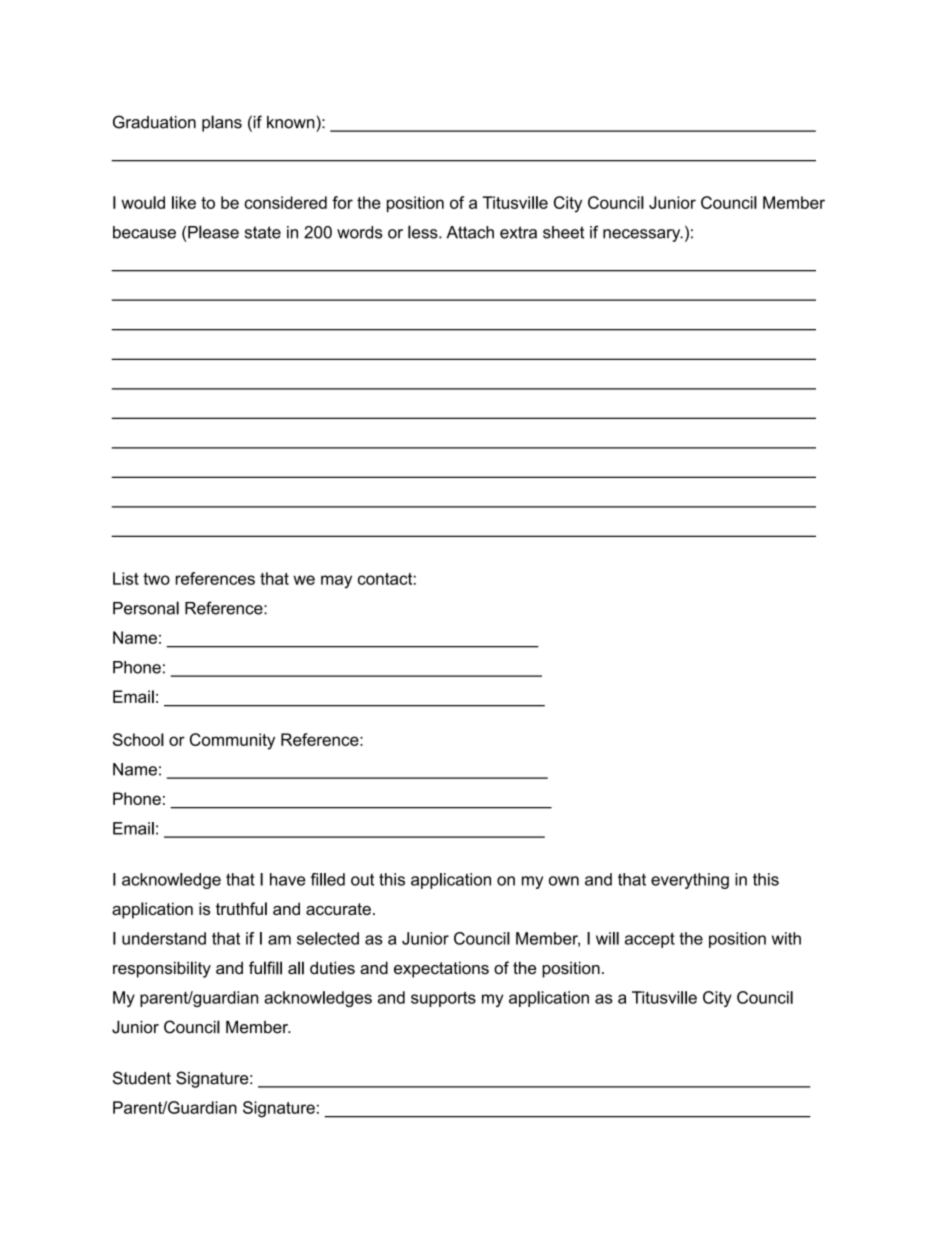  I want to click on necessary, so click(643, 235).
